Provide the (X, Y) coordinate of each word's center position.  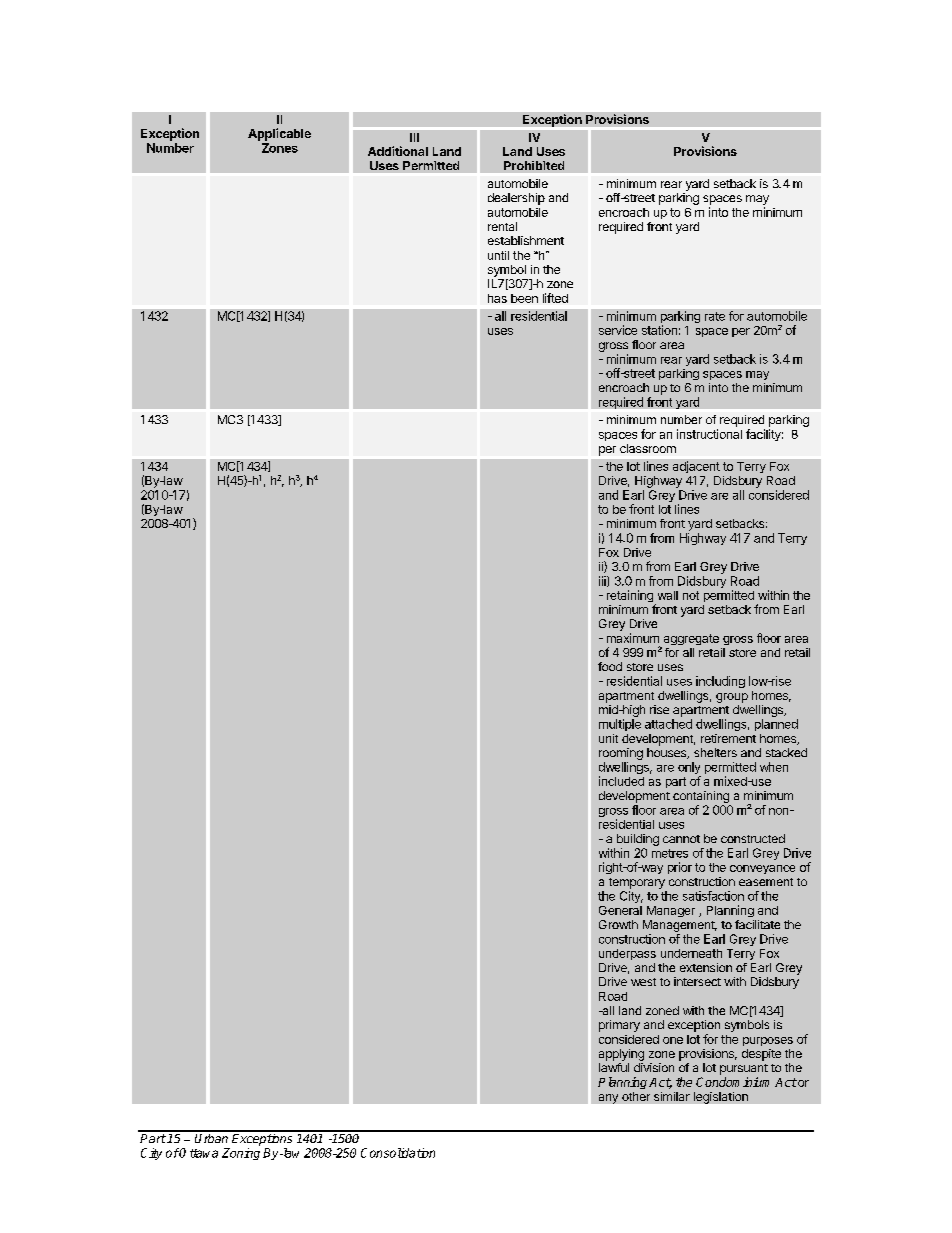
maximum (633, 638)
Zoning (241, 1154)
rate (715, 316)
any (608, 1099)
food (610, 666)
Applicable (279, 134)
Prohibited (534, 165)
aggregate (690, 641)
